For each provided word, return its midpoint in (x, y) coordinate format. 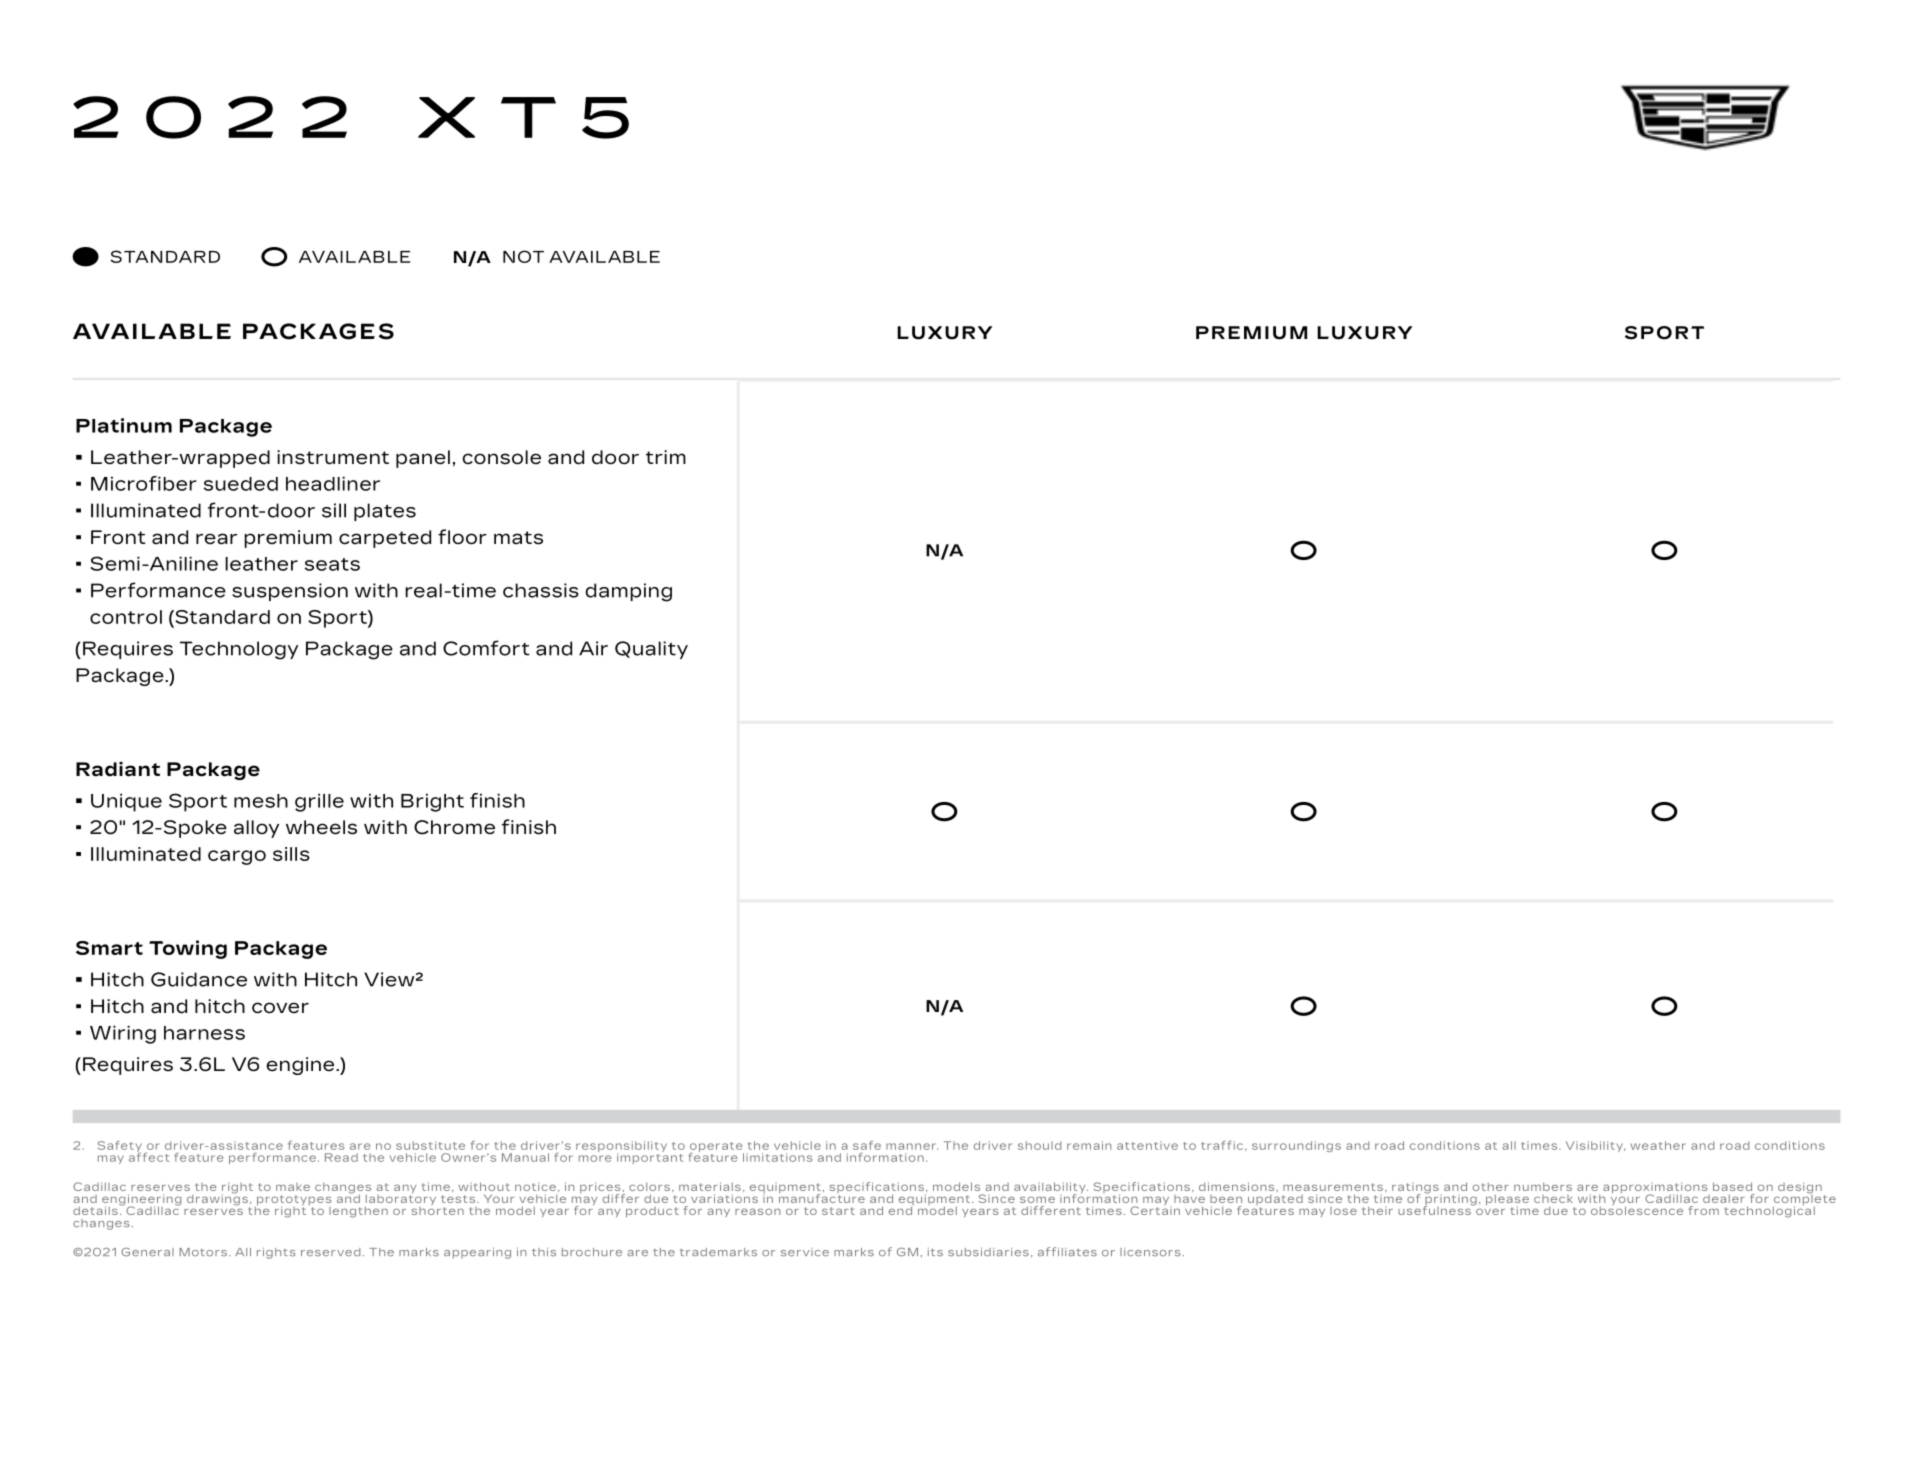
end (901, 1209)
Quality (651, 650)
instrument (333, 457)
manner (912, 1146)
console (502, 457)
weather (1658, 1145)
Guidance (199, 979)
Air (593, 648)
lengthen (358, 1212)
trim (666, 457)
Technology (239, 650)
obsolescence (1637, 1209)
